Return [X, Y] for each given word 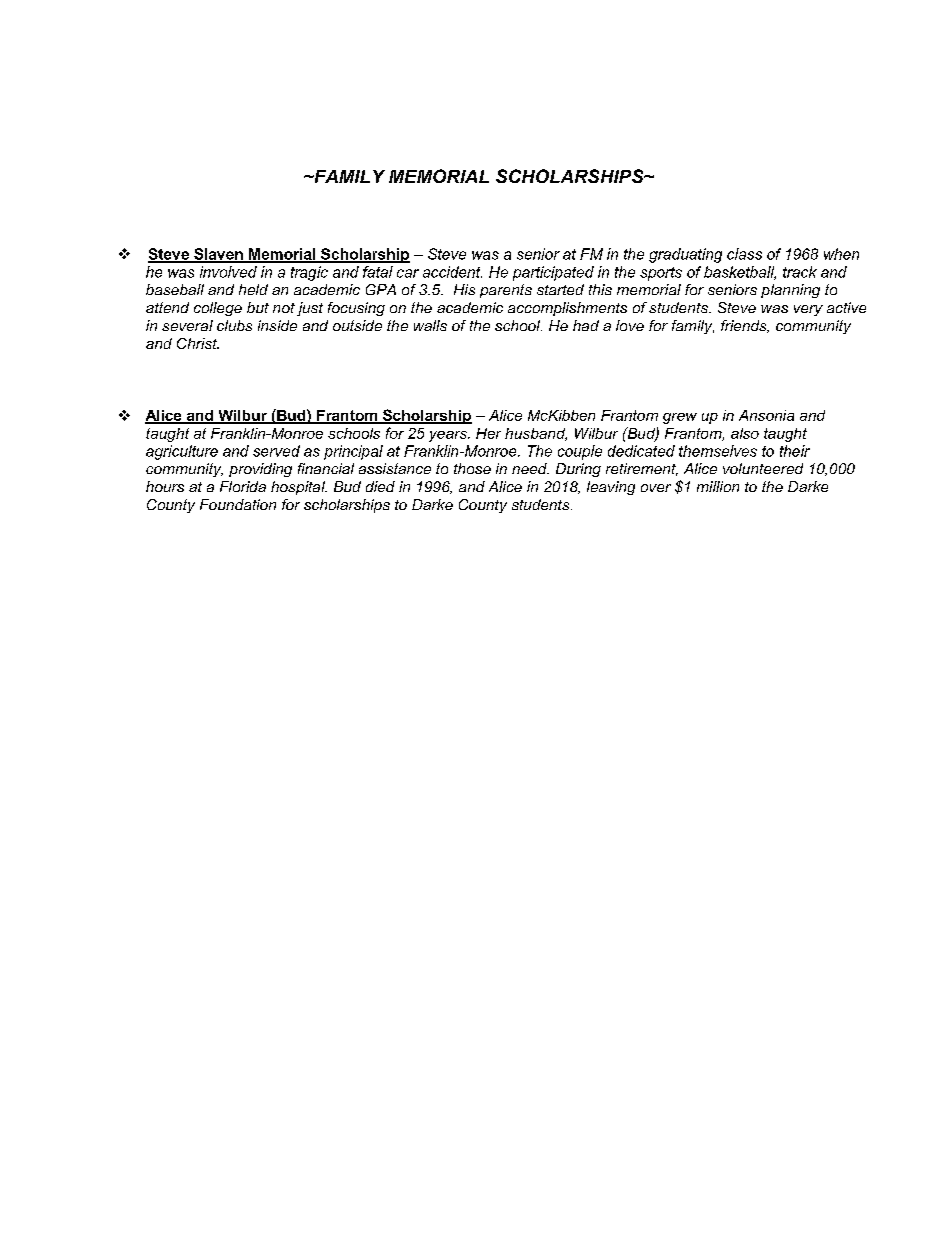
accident [452, 272]
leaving [611, 488]
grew [680, 418]
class [744, 254]
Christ [198, 343]
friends [745, 326]
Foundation [238, 504]
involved [228, 272]
